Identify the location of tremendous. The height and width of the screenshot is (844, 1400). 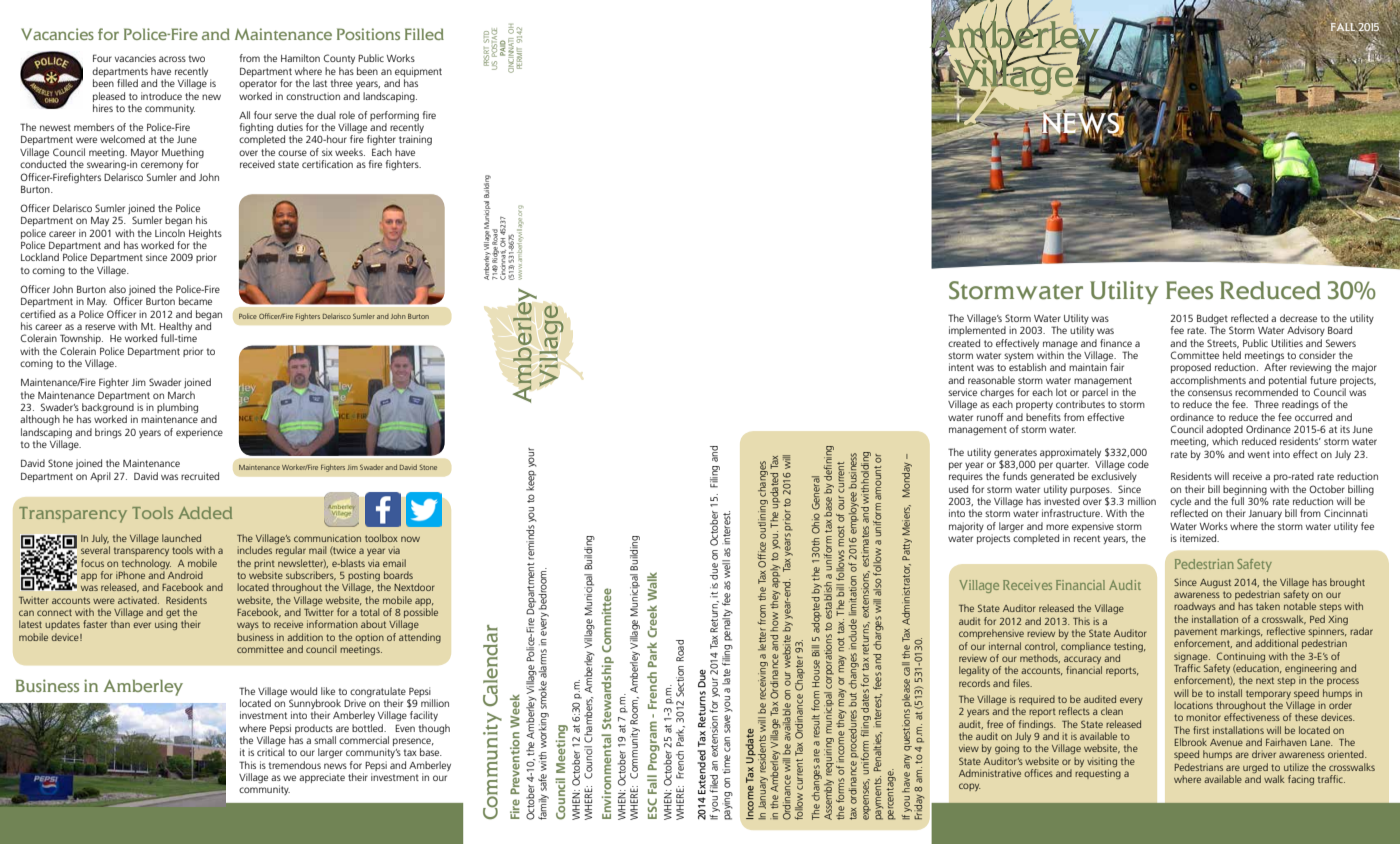
(295, 765).
